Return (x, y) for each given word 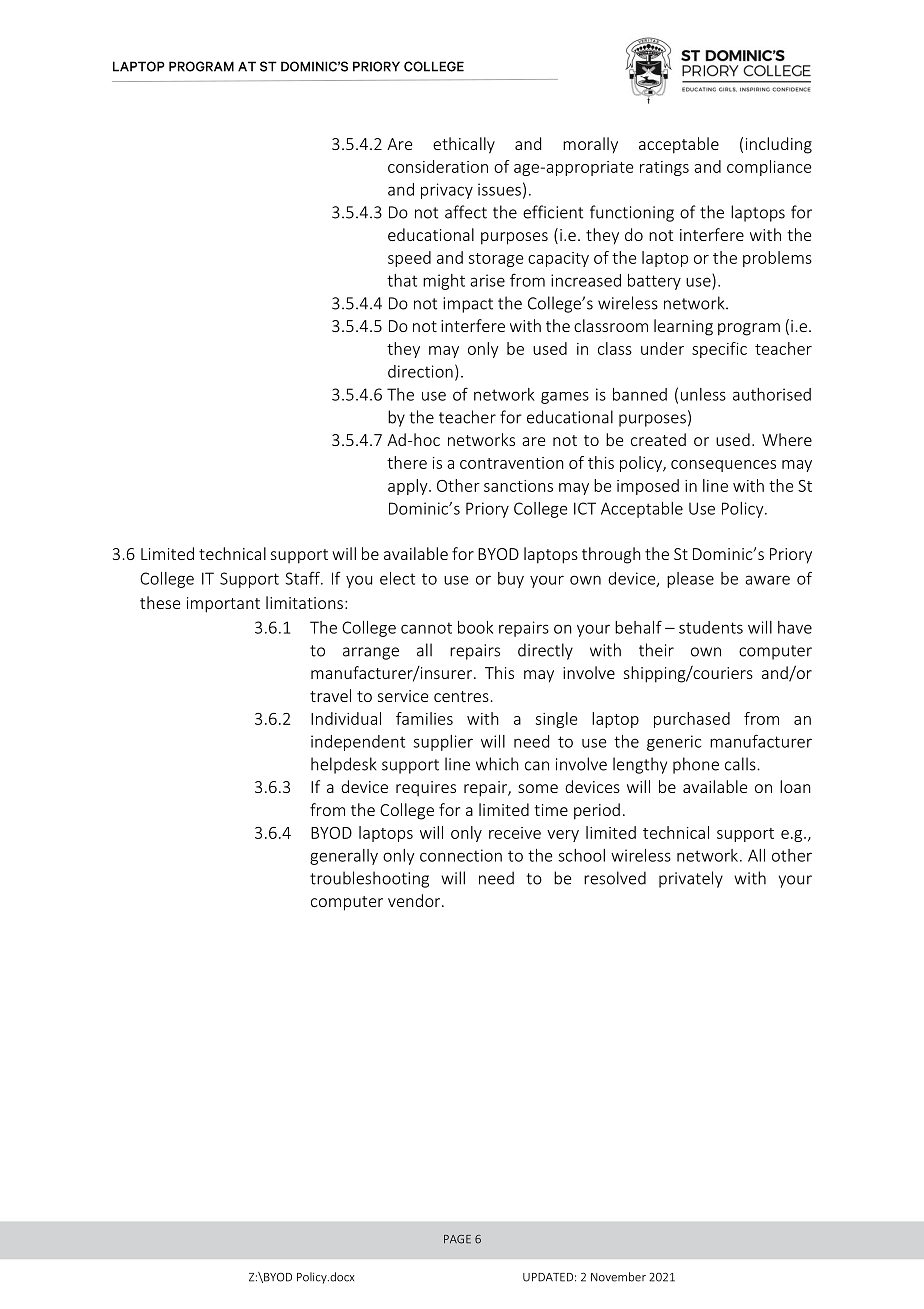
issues (499, 189)
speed (409, 259)
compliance (769, 168)
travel (330, 695)
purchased (692, 720)
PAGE (457, 1239)
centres (461, 696)
